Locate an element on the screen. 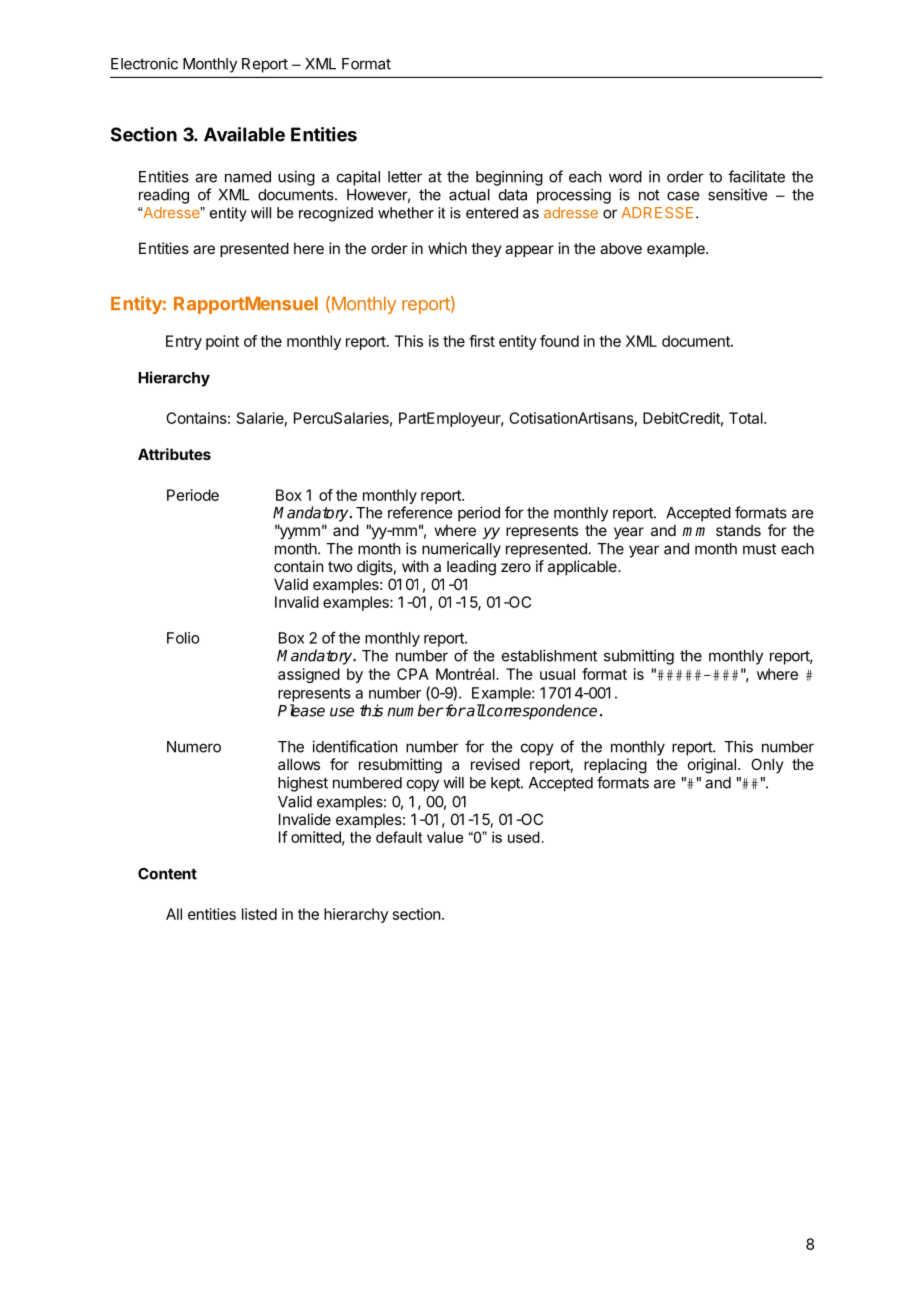  letter is located at coordinates (405, 177).
